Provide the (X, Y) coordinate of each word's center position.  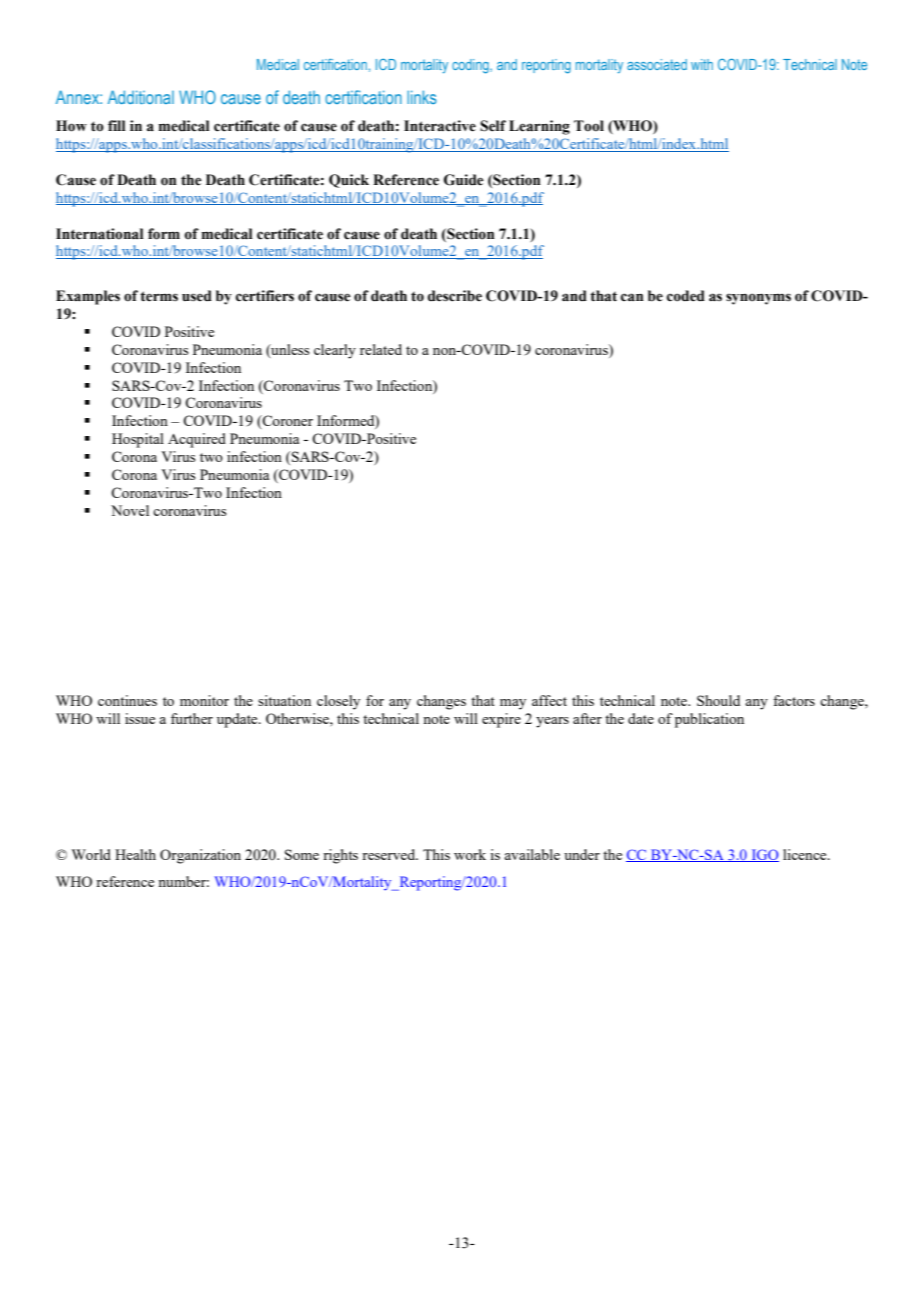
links (422, 97)
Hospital (138, 440)
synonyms (758, 299)
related (381, 349)
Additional (141, 97)
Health (135, 854)
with (702, 64)
